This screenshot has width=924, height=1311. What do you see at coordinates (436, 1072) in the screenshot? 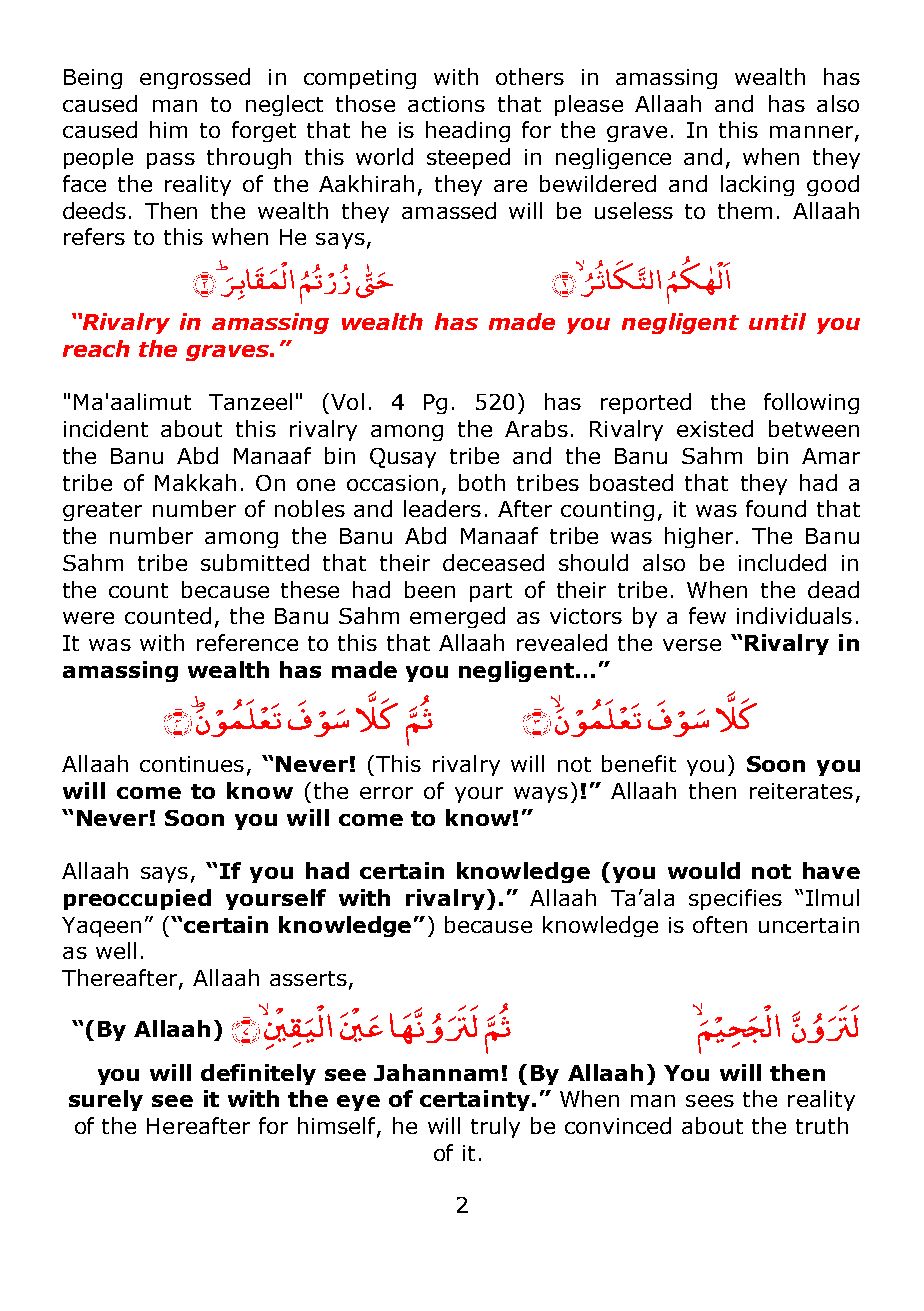
I see `Jahannam` at bounding box center [436, 1072].
